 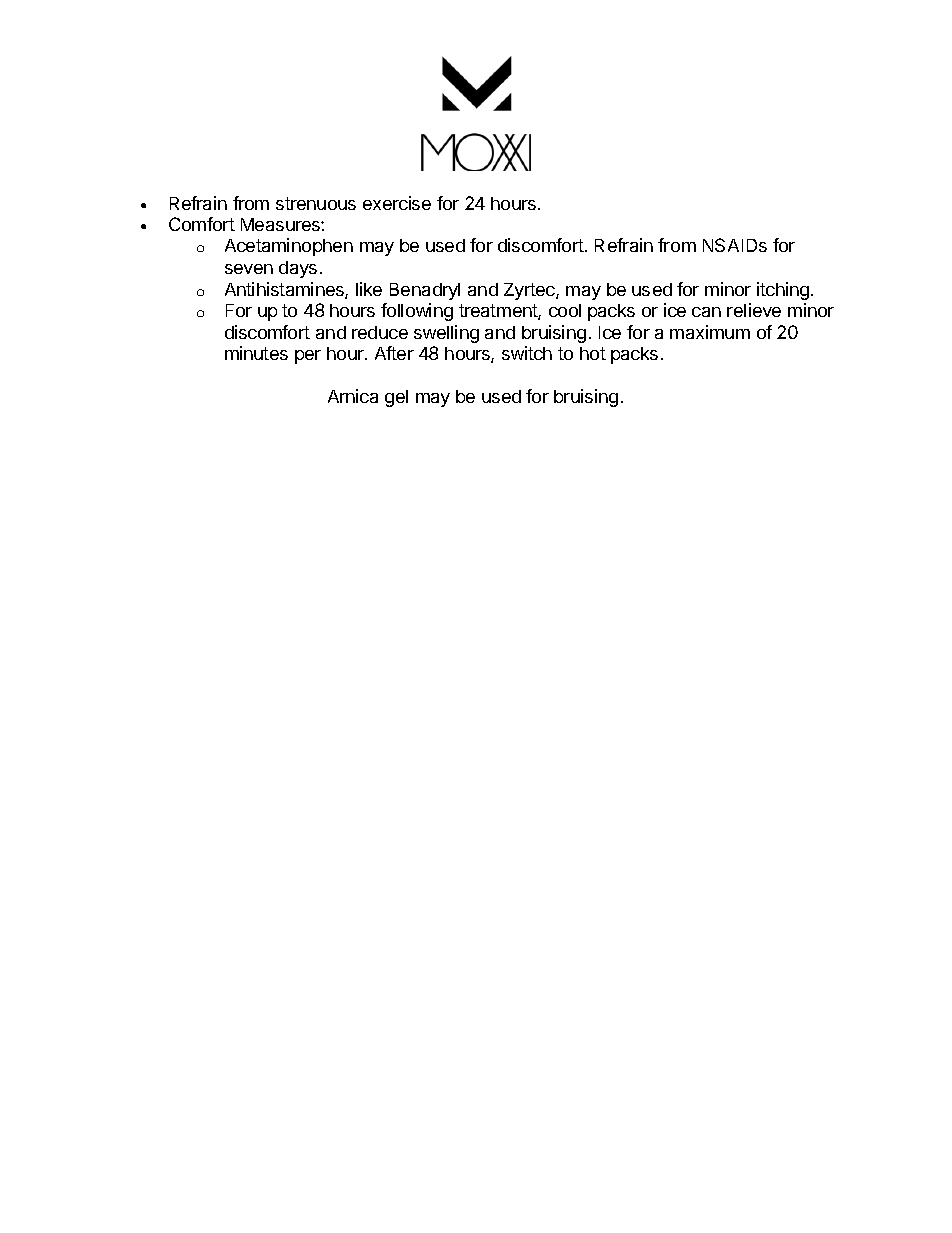 What do you see at coordinates (754, 310) in the page?
I see `relieve` at bounding box center [754, 310].
